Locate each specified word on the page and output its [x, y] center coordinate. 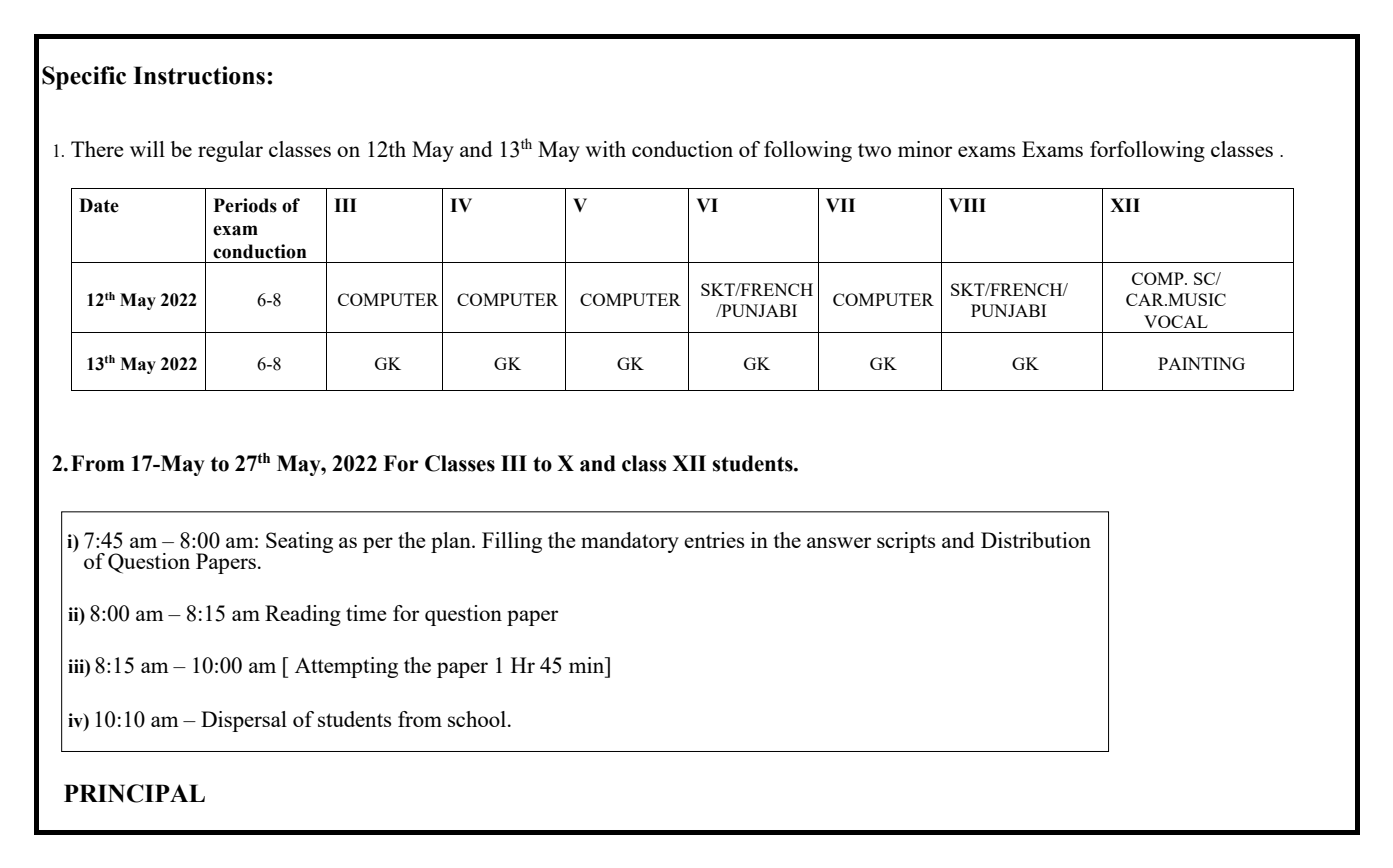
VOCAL [1176, 321]
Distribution [1036, 540]
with [605, 149]
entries [714, 540]
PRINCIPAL [134, 793]
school [478, 719]
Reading [303, 615]
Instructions [199, 75]
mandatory [630, 542]
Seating [299, 542]
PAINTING [1201, 363]
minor [925, 149]
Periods [245, 205]
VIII [967, 205]
